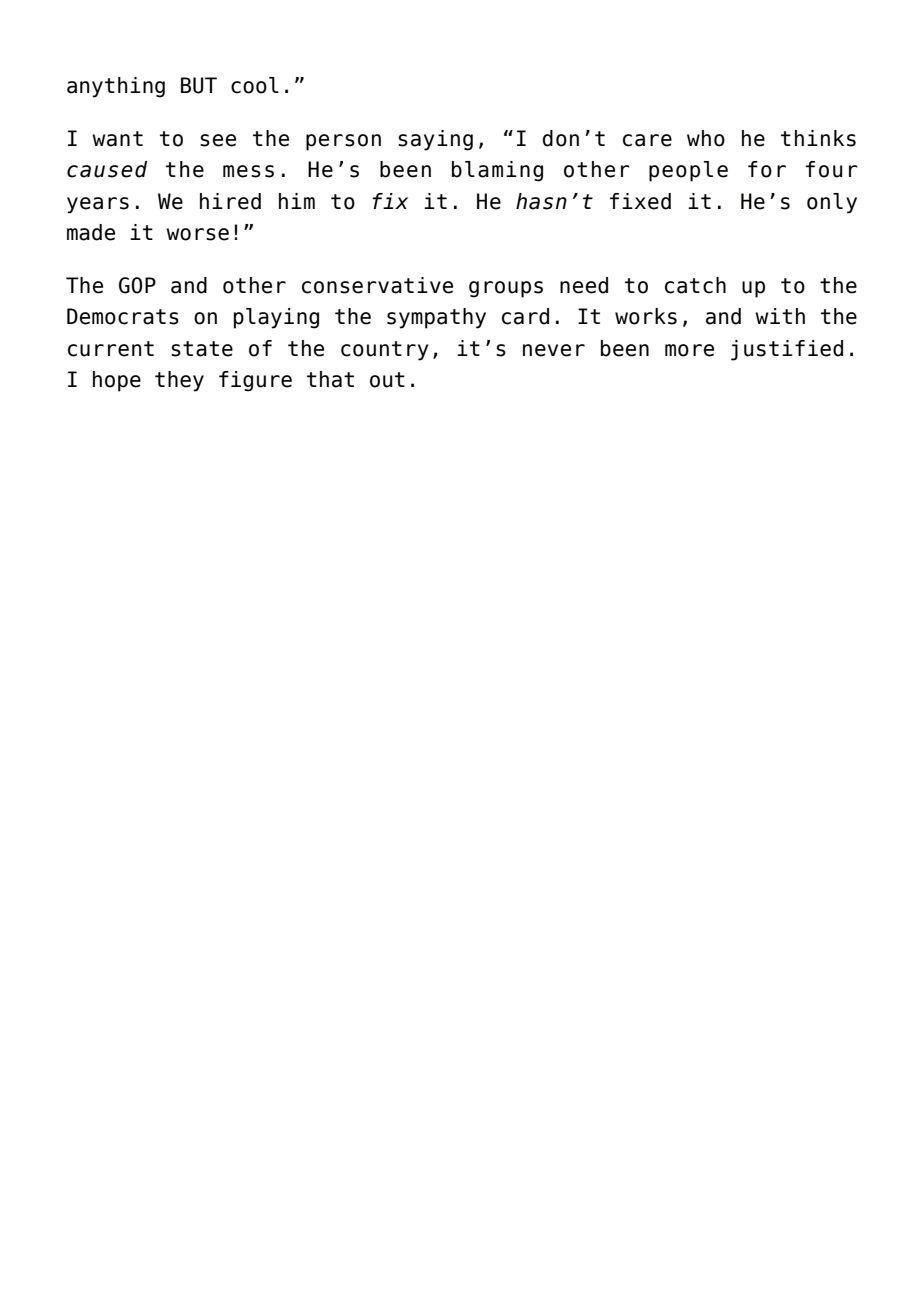 The height and width of the document is (1308, 924). Describe the element at coordinates (179, 381) in the document. I see `they` at that location.
